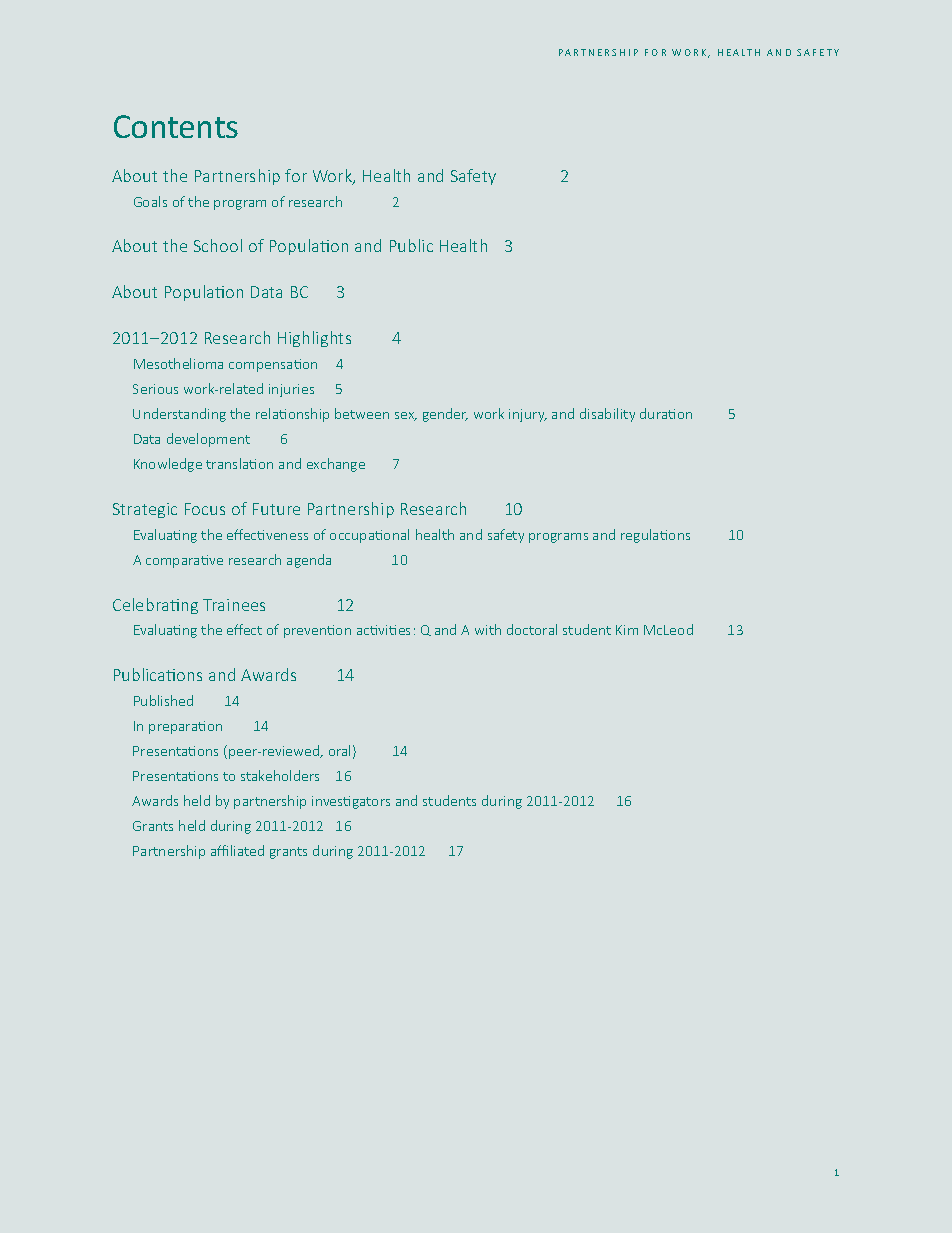 The width and height of the screenshot is (952, 1233). Describe the element at coordinates (607, 415) in the screenshot. I see `disability` at that location.
